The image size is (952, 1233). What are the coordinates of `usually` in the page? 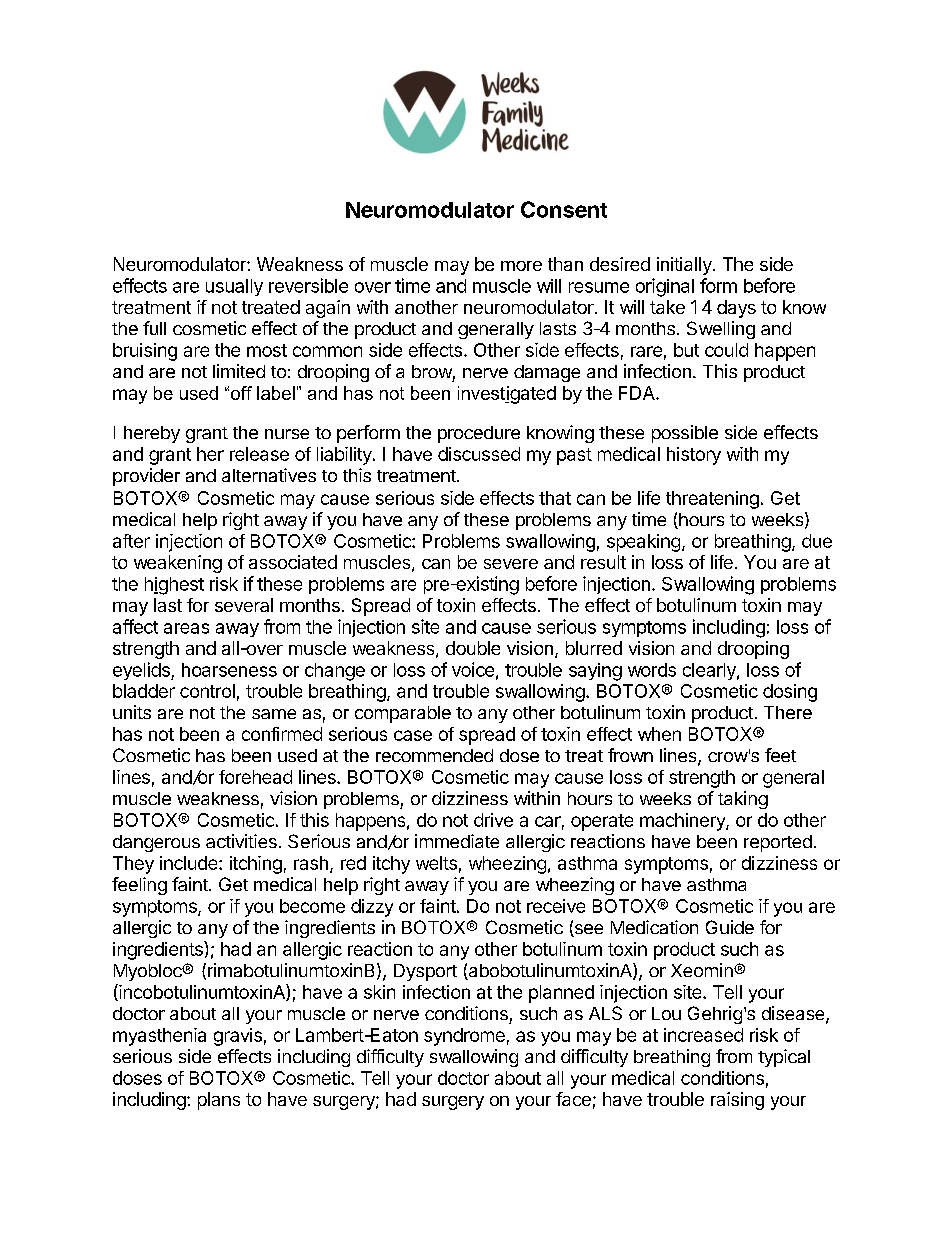 It's located at (234, 287).
